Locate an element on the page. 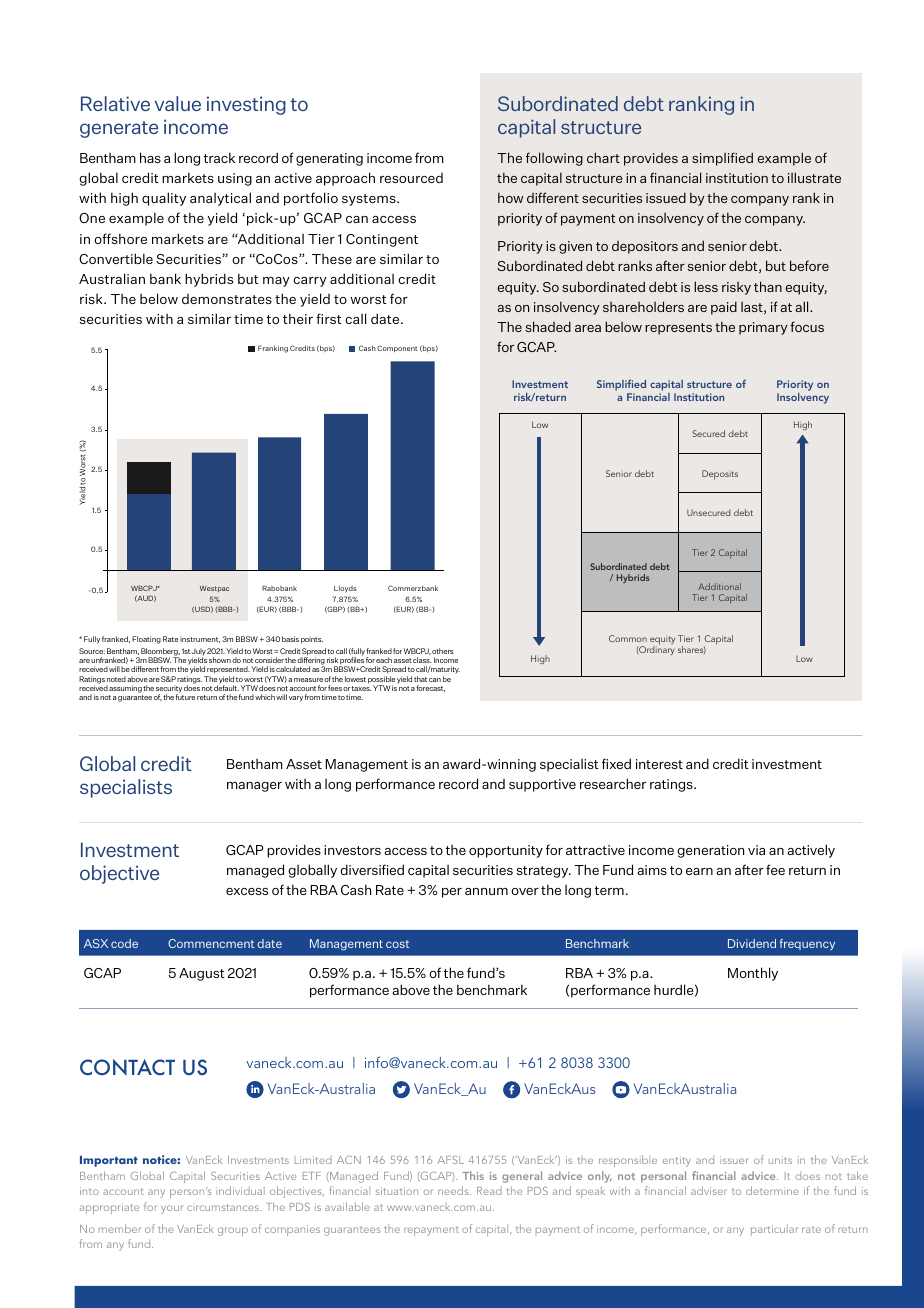 This page has width=924, height=1308. July is located at coordinates (198, 653).
